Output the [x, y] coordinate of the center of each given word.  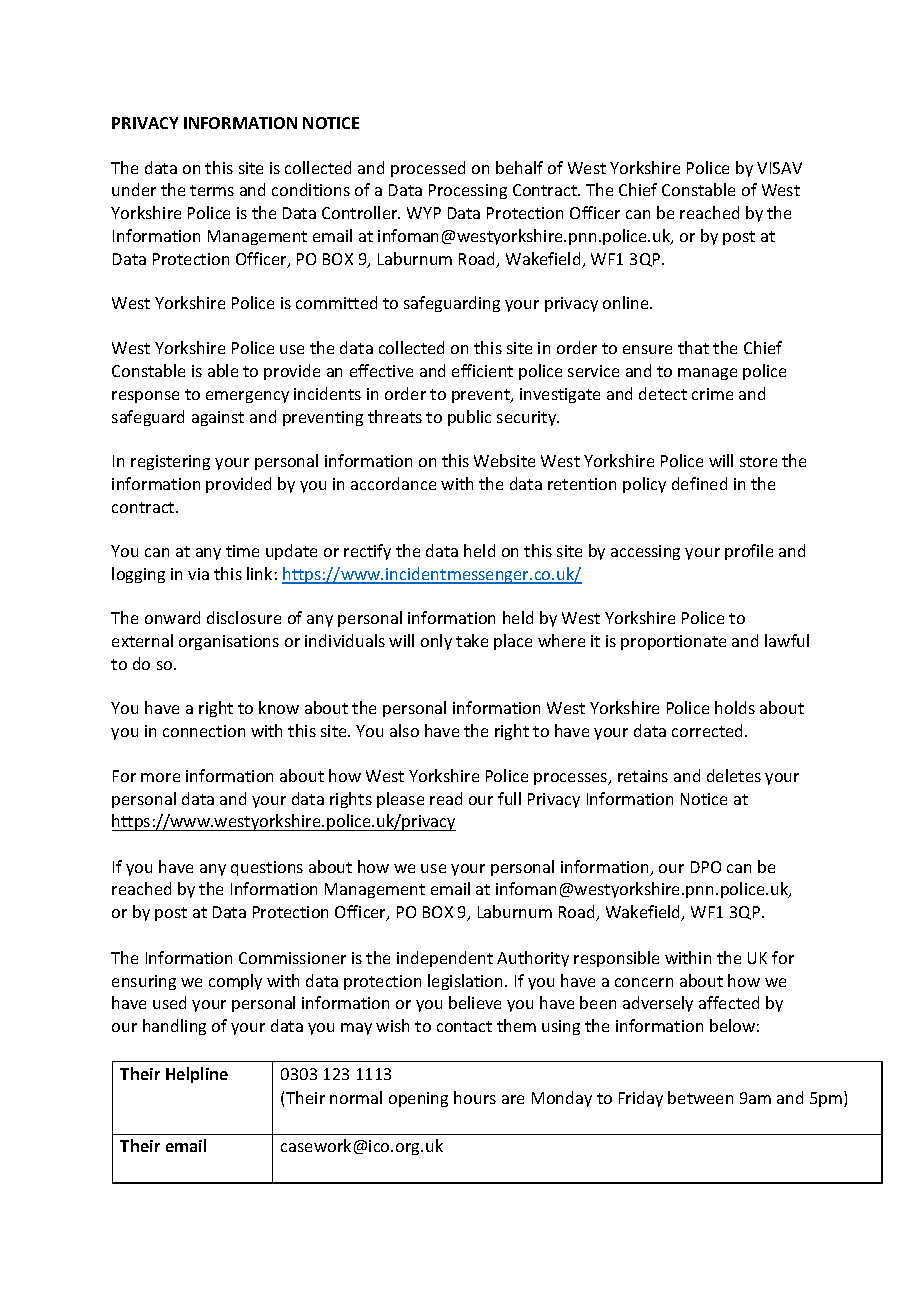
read [446, 798]
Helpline [197, 1075]
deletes [734, 775]
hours [475, 1097]
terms [212, 190]
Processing [468, 191]
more [160, 777]
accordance [393, 483]
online [627, 302]
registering [170, 462]
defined [699, 483]
